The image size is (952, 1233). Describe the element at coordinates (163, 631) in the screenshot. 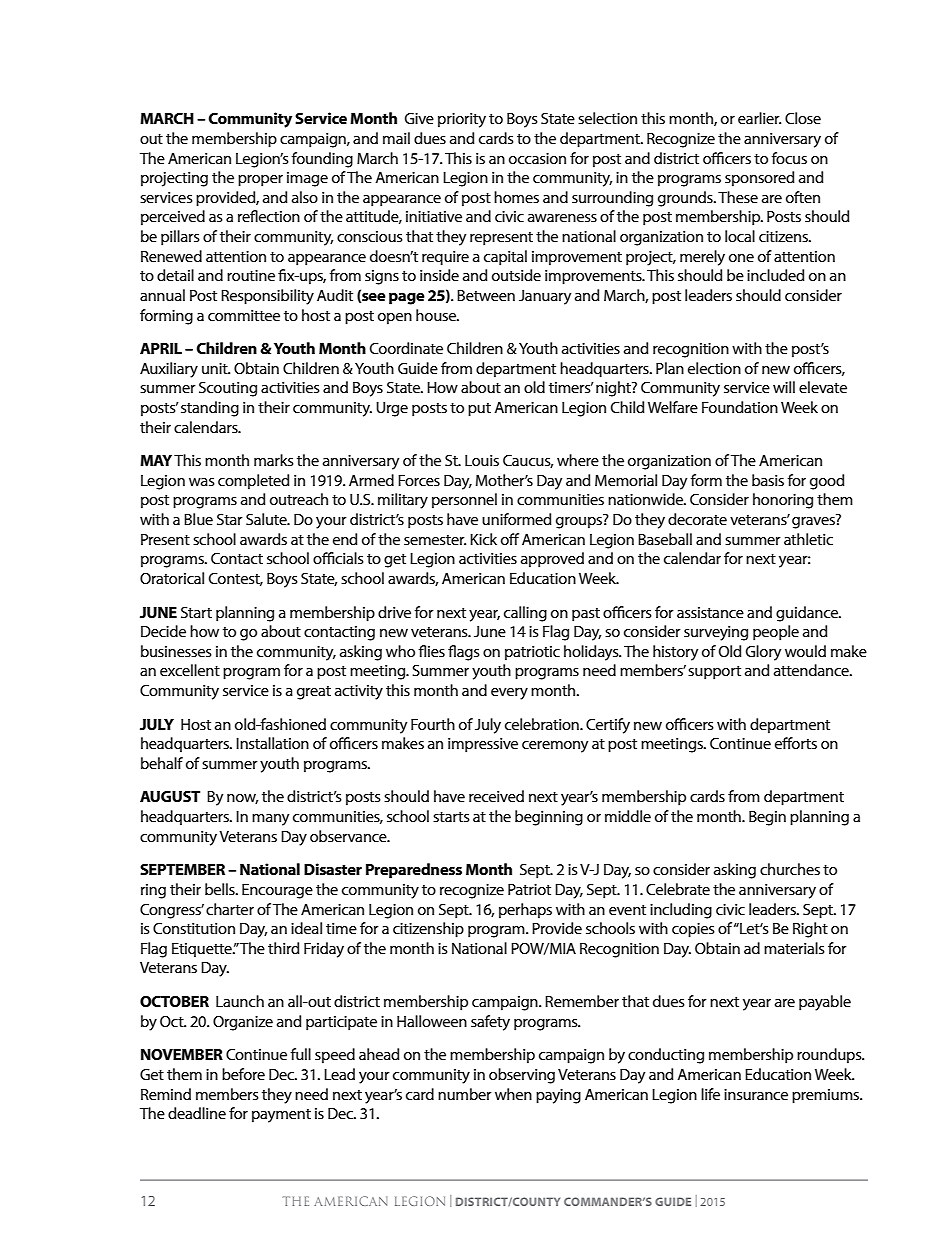

I see `Decide` at that location.
